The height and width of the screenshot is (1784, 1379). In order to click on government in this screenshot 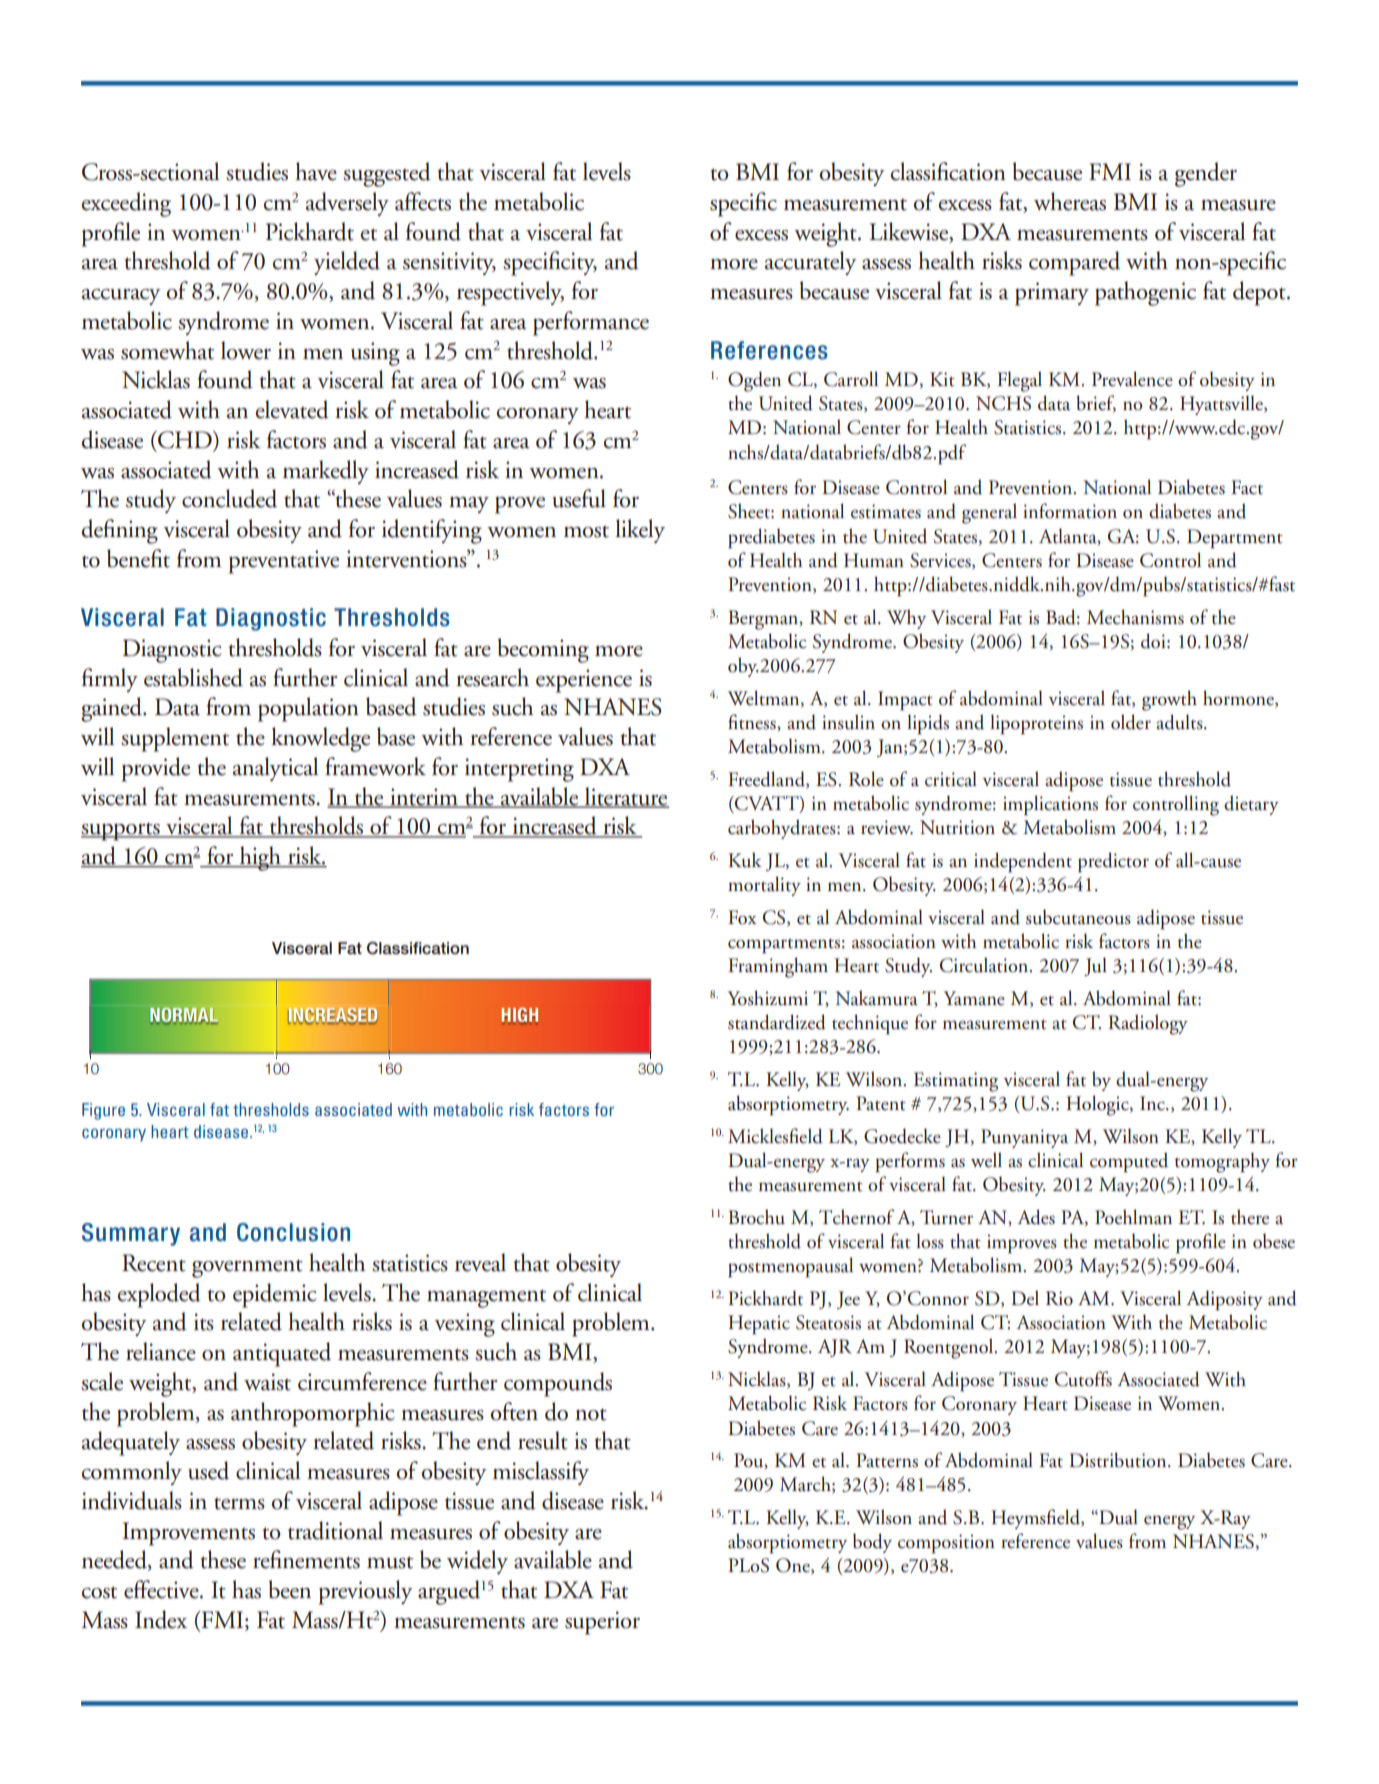, I will do `click(247, 1268)`.
